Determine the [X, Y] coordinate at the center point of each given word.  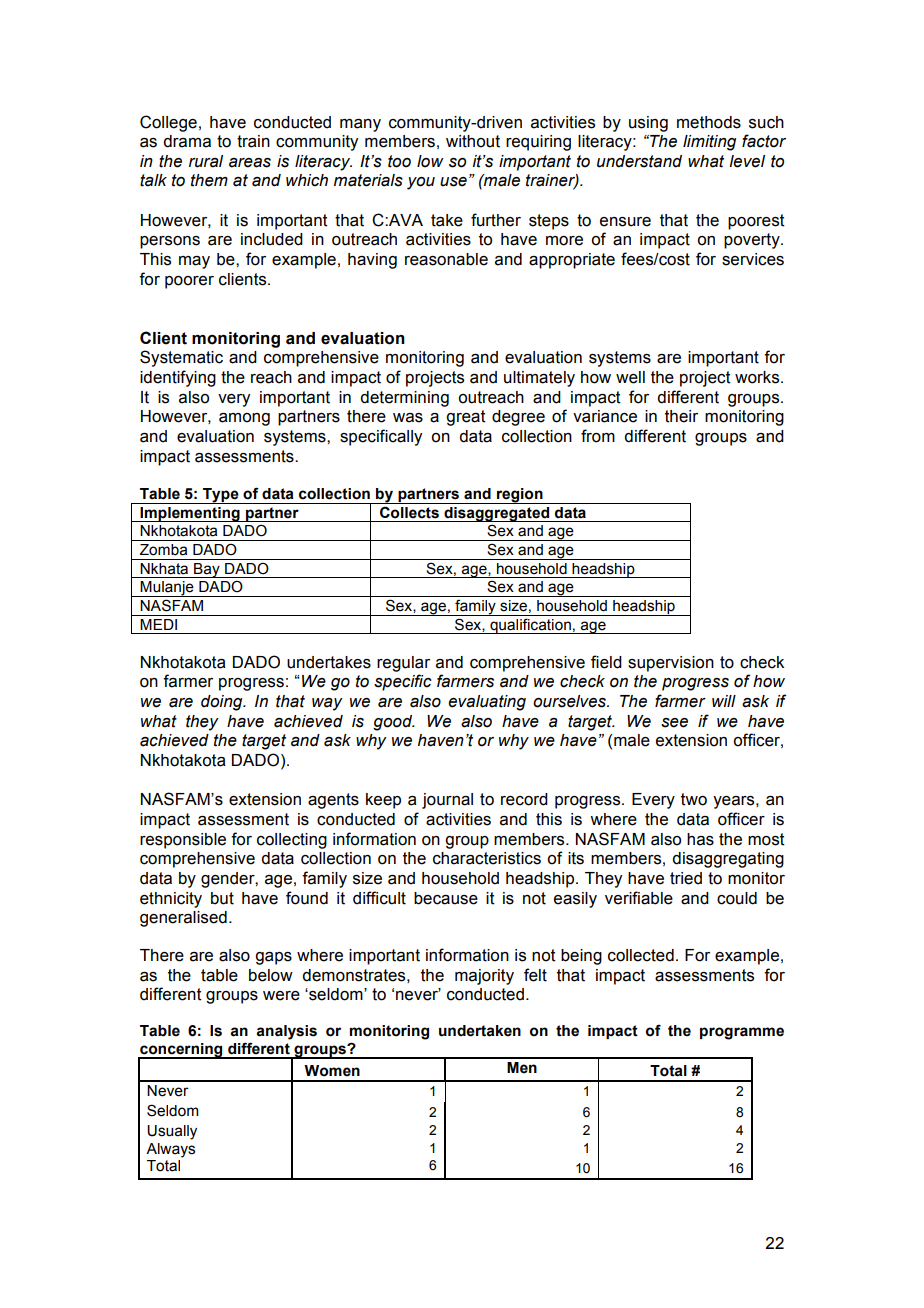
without [473, 141]
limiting [709, 143]
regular [403, 664]
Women [332, 1071]
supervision [671, 664]
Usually [172, 1132]
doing [223, 703]
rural [206, 161]
